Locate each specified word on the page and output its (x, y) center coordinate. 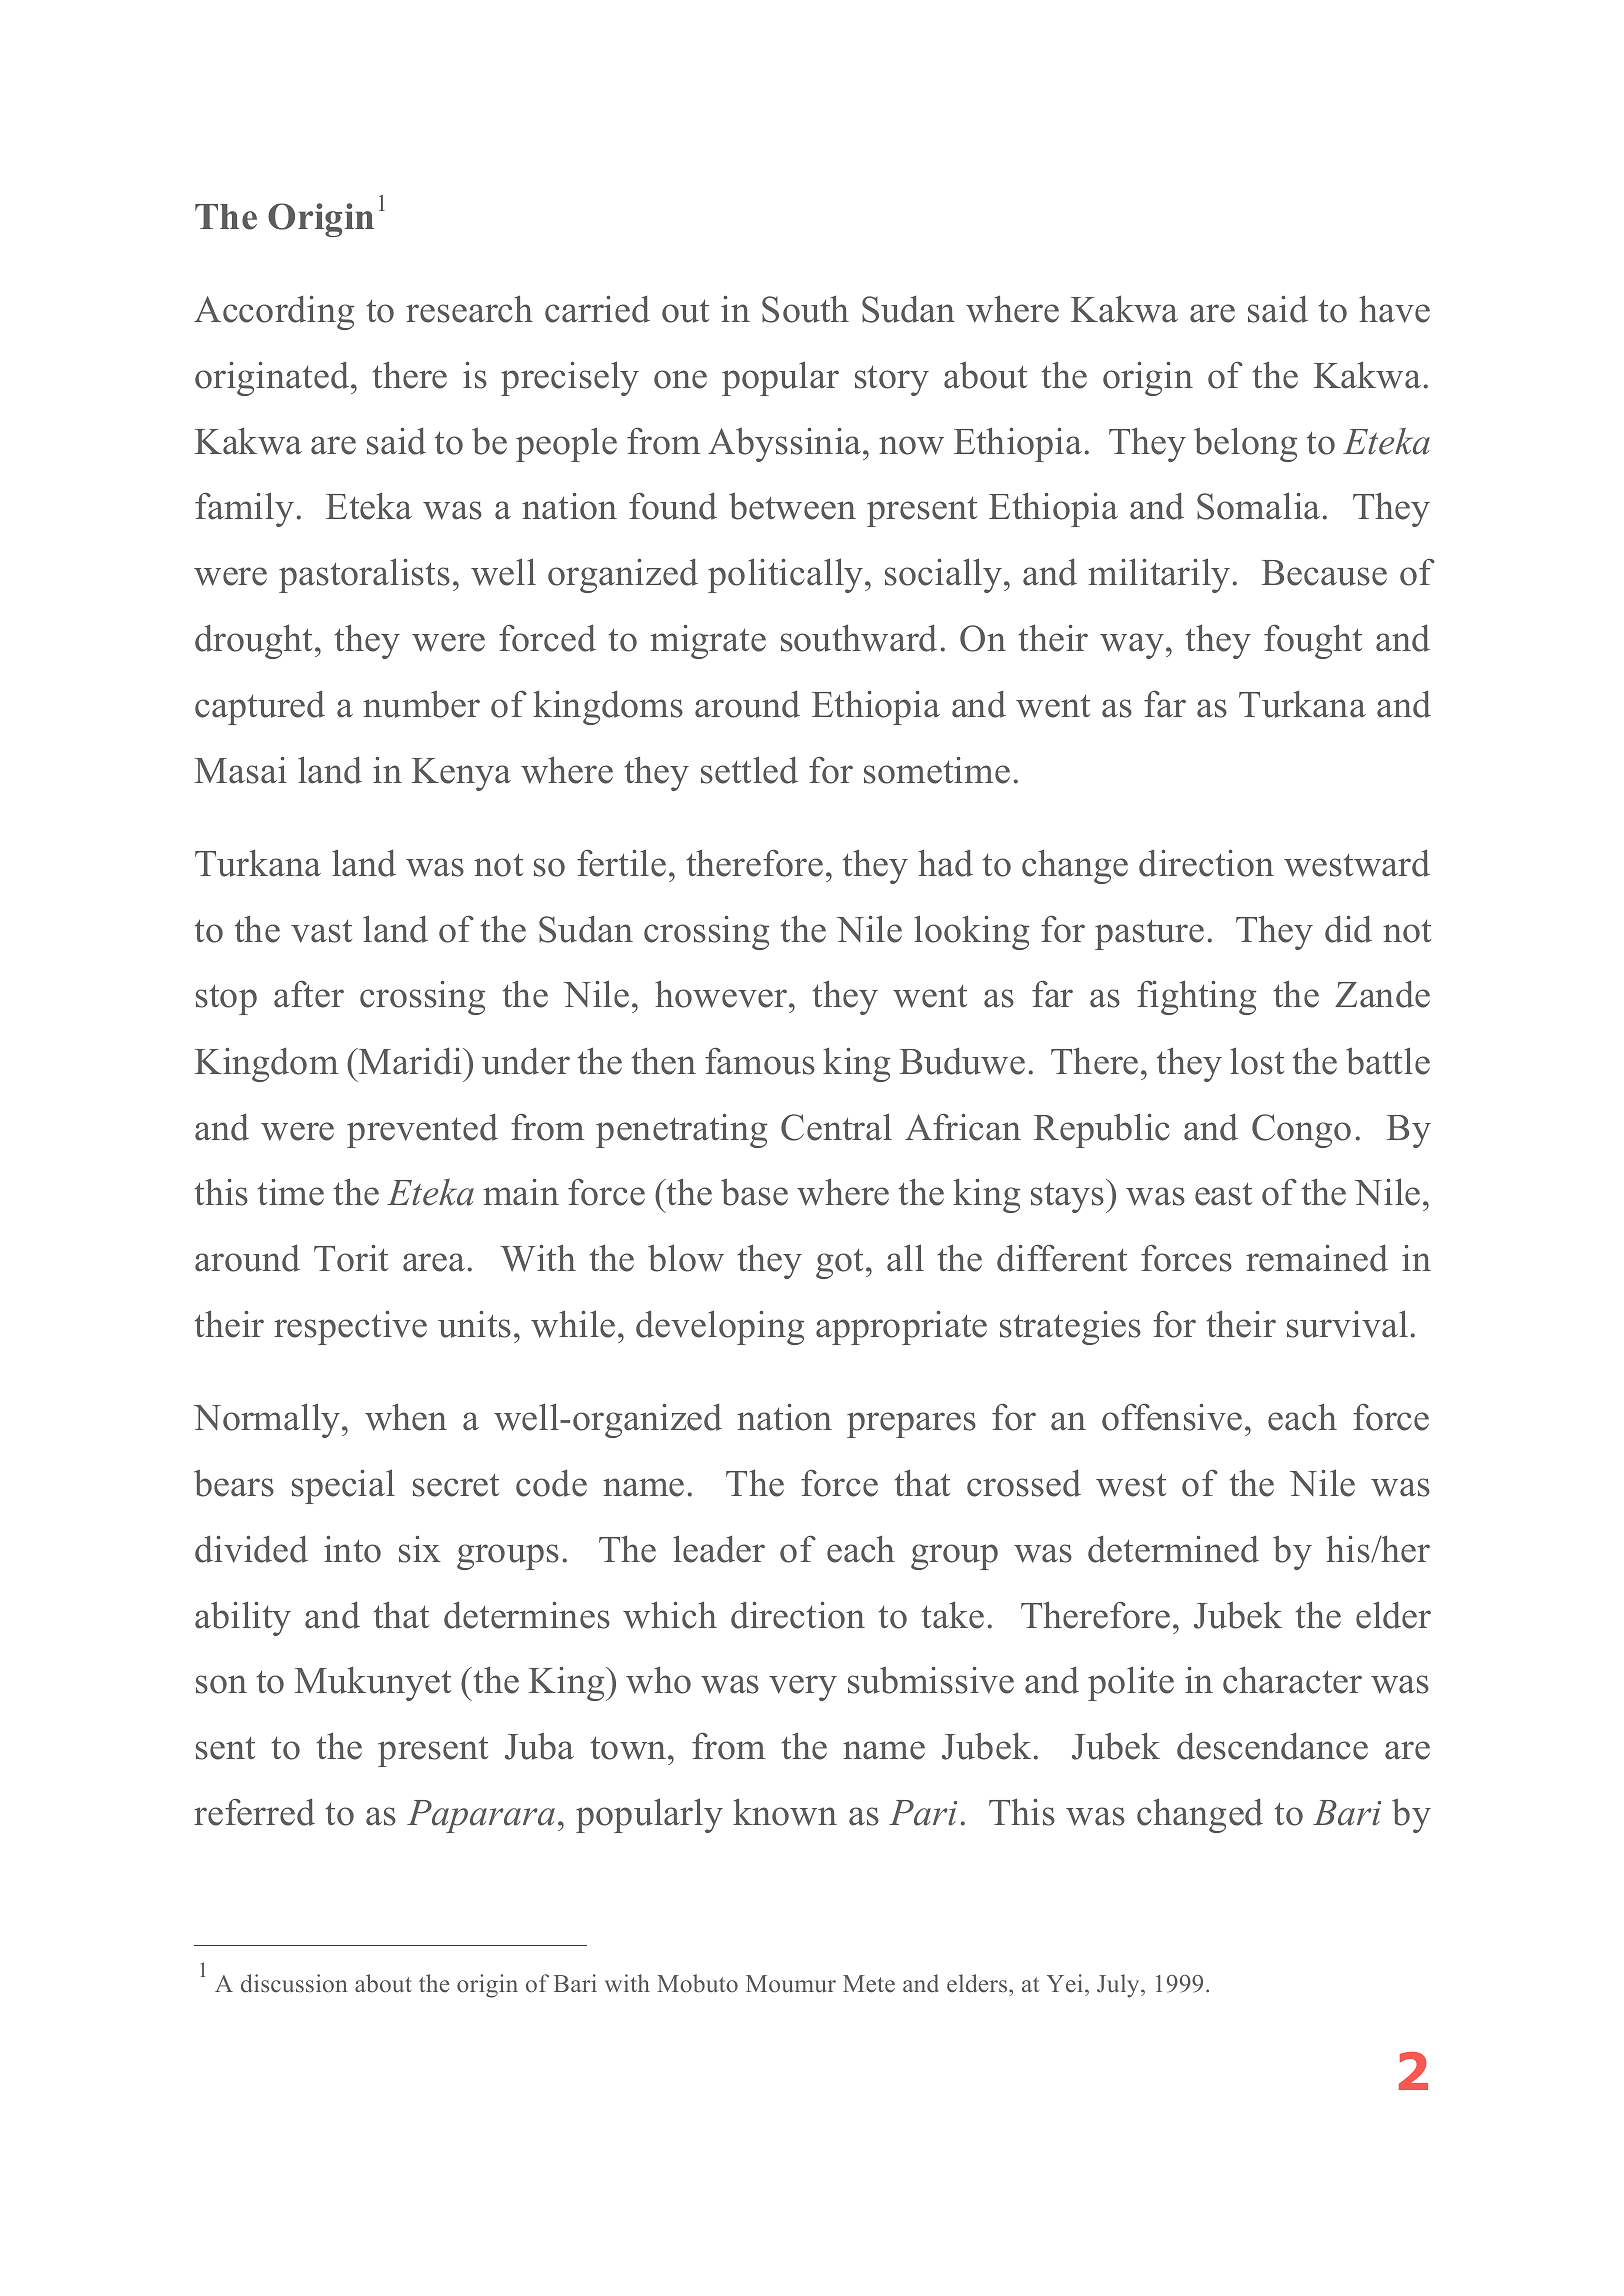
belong (1245, 444)
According (274, 312)
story (892, 380)
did (1348, 929)
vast (321, 931)
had (945, 863)
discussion (294, 1983)
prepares (911, 1425)
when (406, 1417)
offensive (1172, 1417)
